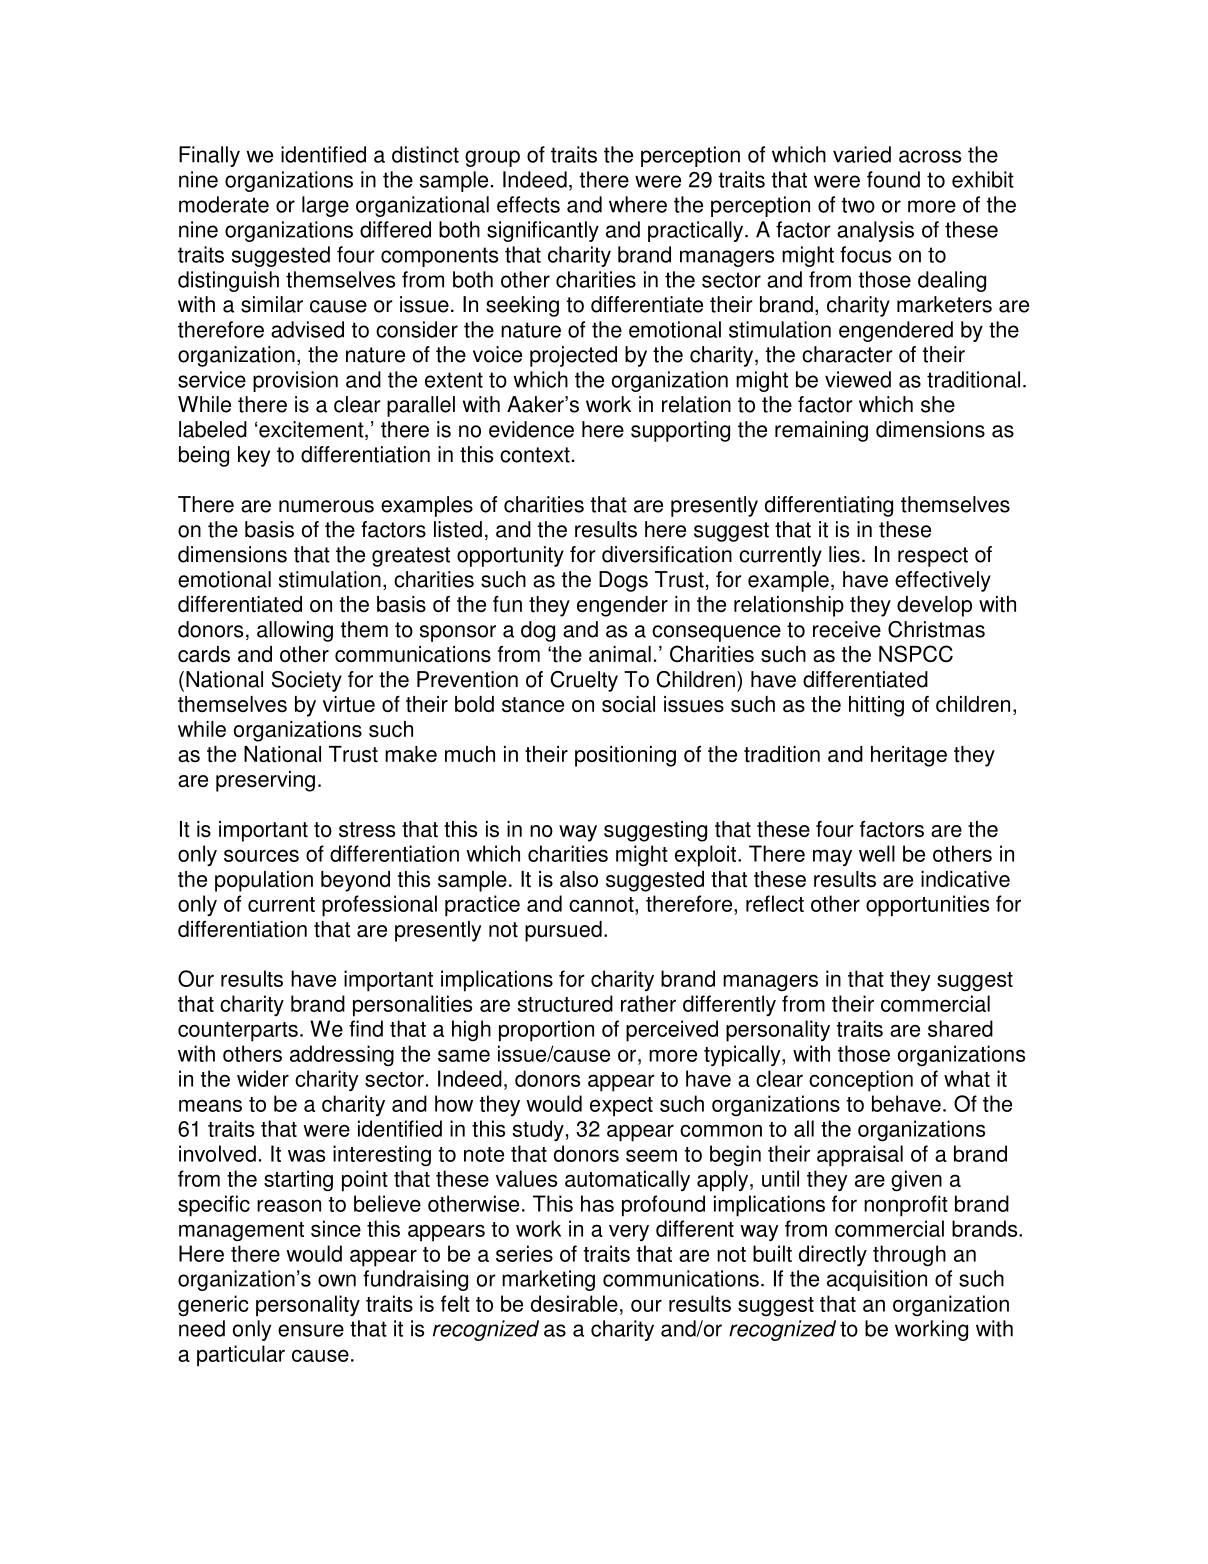 This image has width=1208, height=1564. What do you see at coordinates (916, 654) in the image?
I see `NSPCC` at bounding box center [916, 654].
